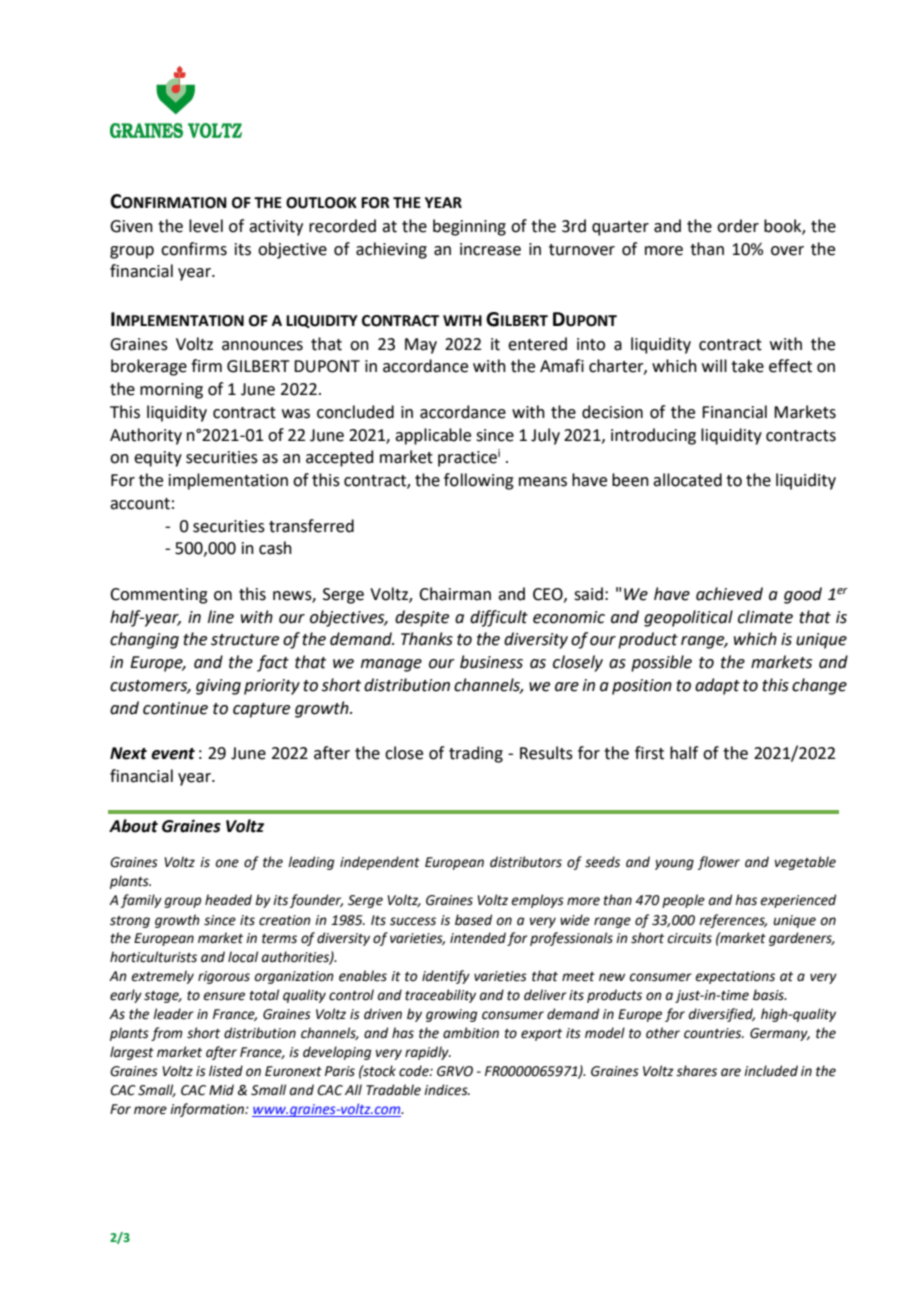 The width and height of the page is (924, 1308). What do you see at coordinates (717, 686) in the page?
I see `adapt` at bounding box center [717, 686].
